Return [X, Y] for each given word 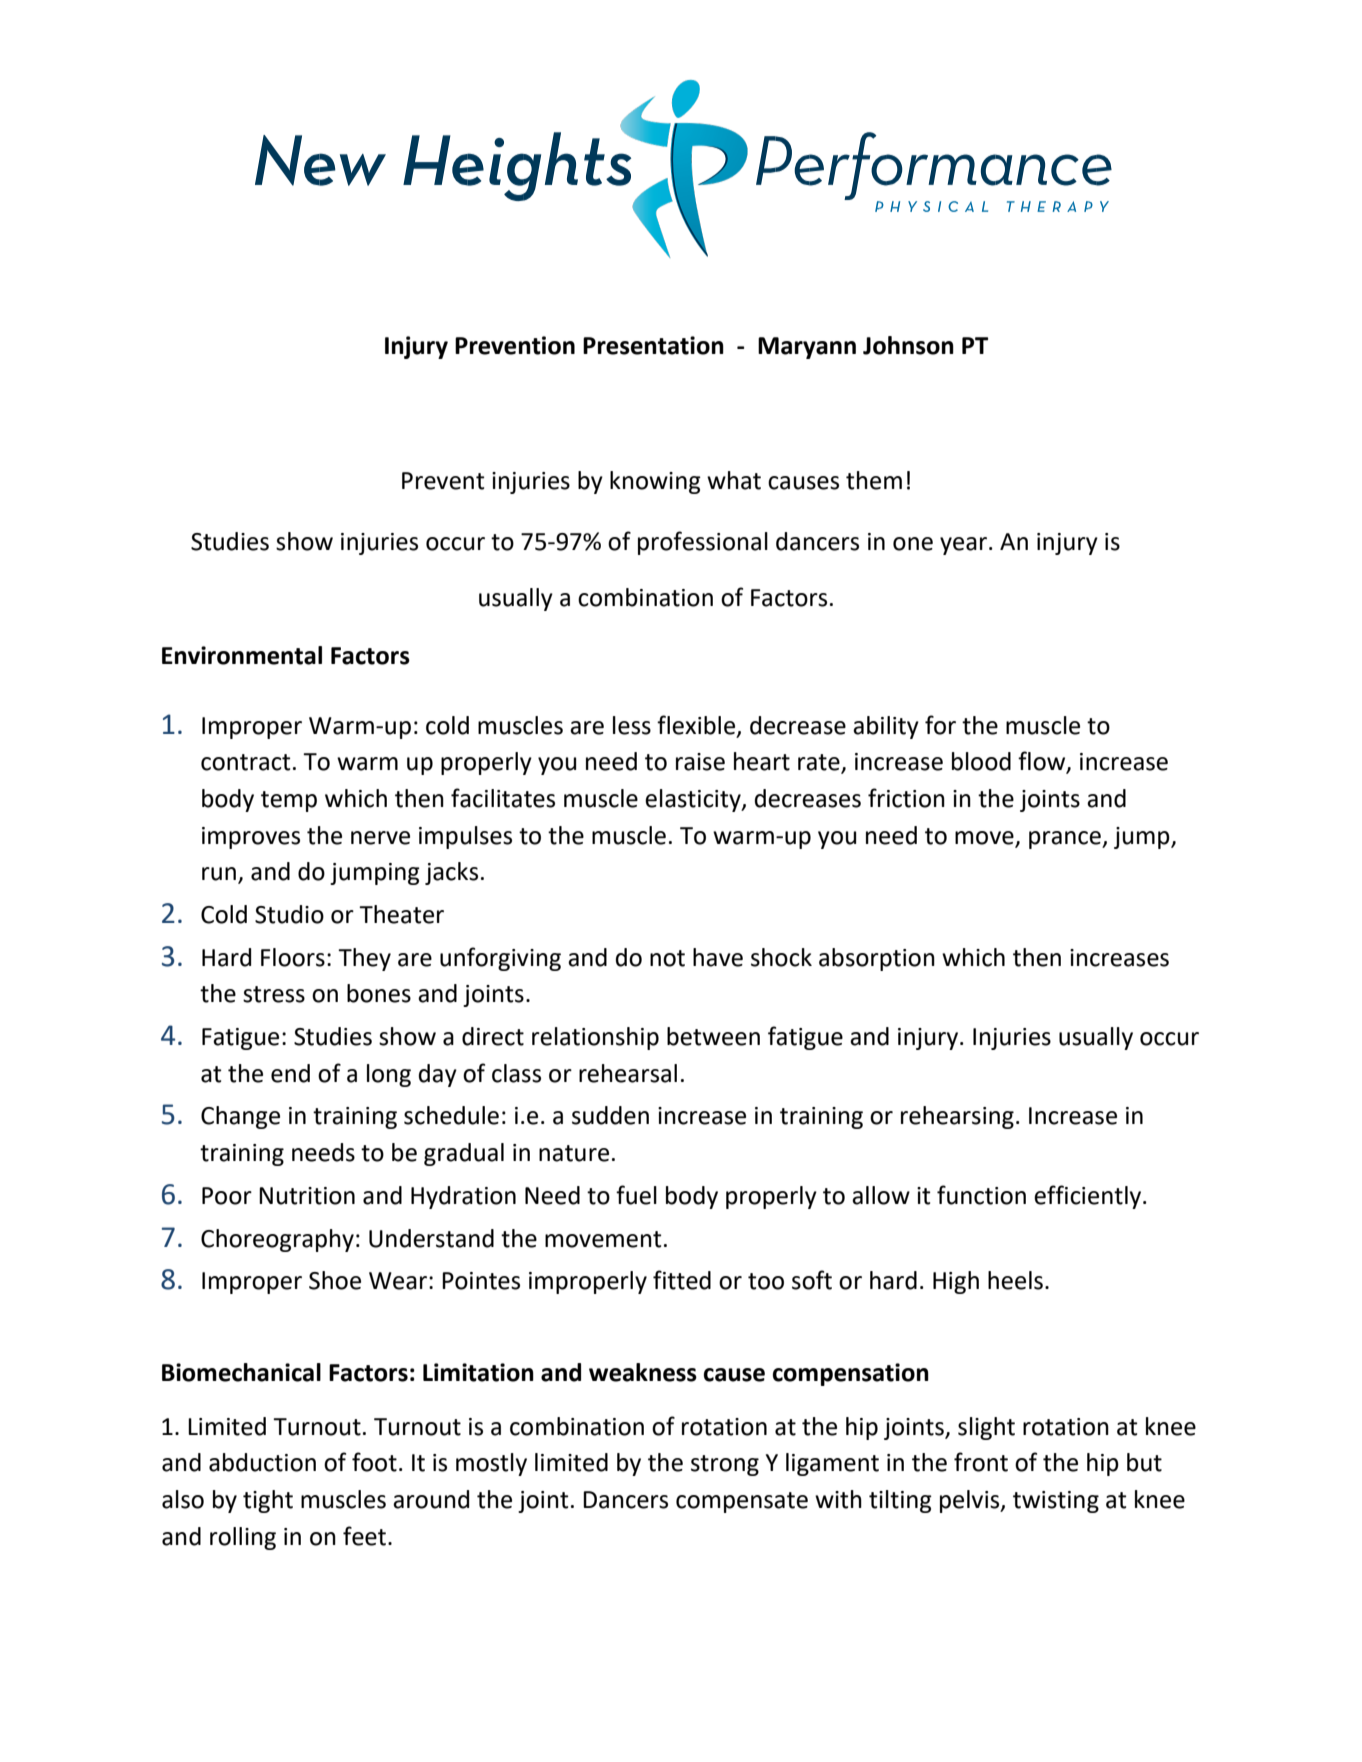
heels [1015, 1280]
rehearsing [957, 1117]
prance [1066, 840]
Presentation [653, 345]
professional [703, 543]
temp [289, 801]
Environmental [242, 655]
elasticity [694, 800]
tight [268, 1501]
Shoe [335, 1280]
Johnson [908, 345]
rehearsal [628, 1073]
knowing [655, 482]
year [965, 546]
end [290, 1073]
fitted [682, 1280]
